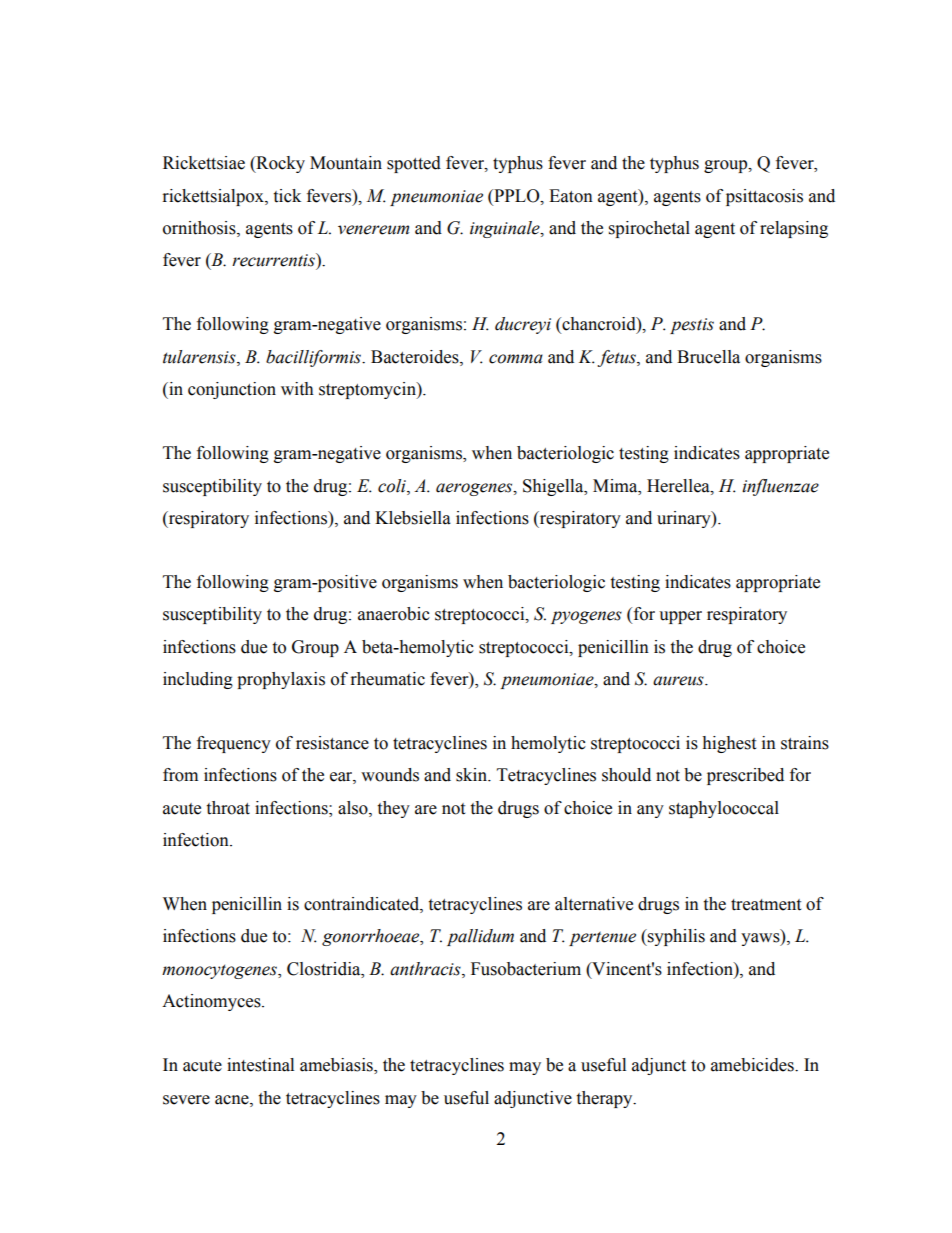 The height and width of the screenshot is (1233, 952). I want to click on prescribed, so click(745, 776).
